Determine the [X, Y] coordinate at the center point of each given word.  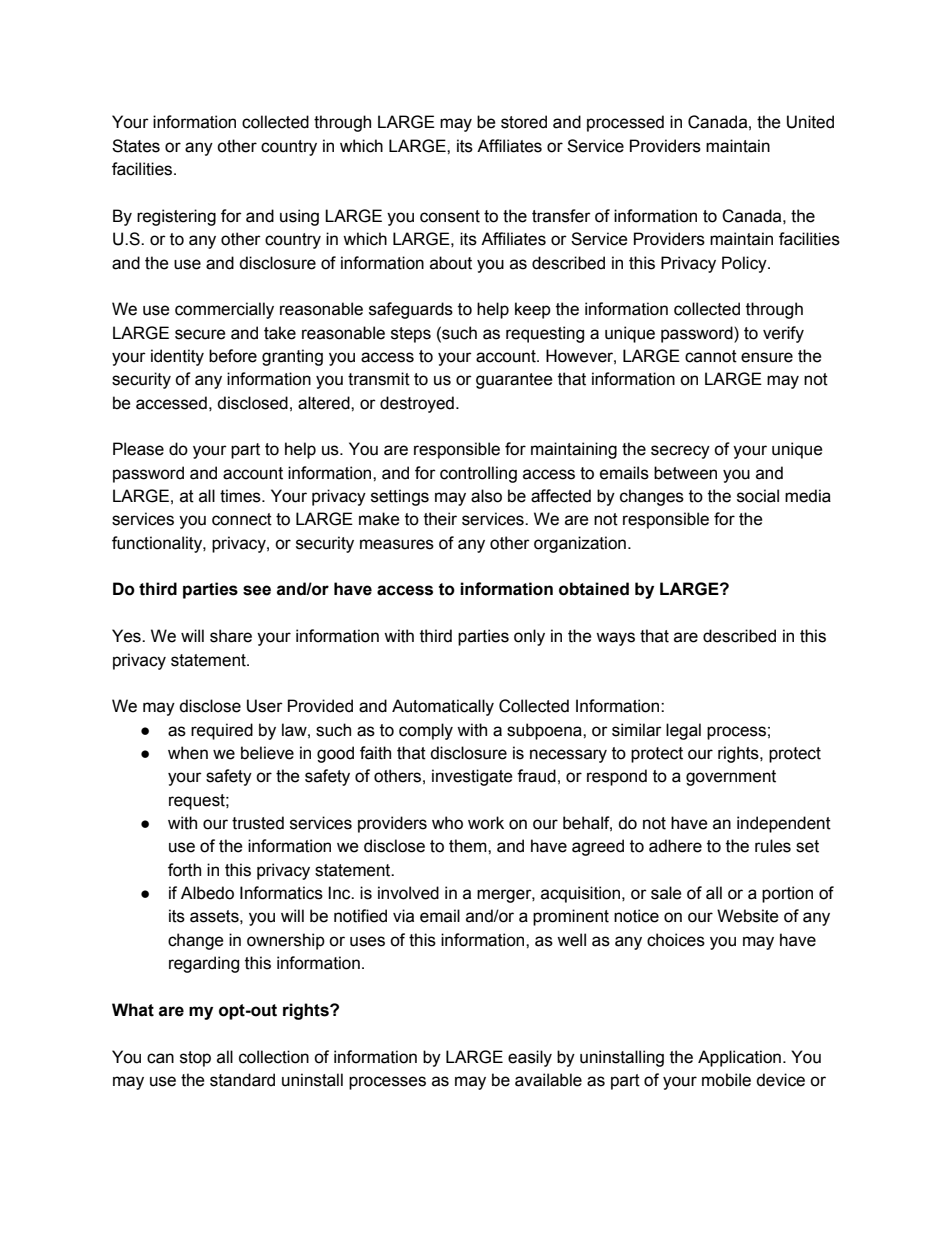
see [257, 590]
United [810, 122]
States [136, 146]
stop [195, 1059]
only [529, 637]
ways [615, 639]
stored [524, 122]
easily [530, 1058]
